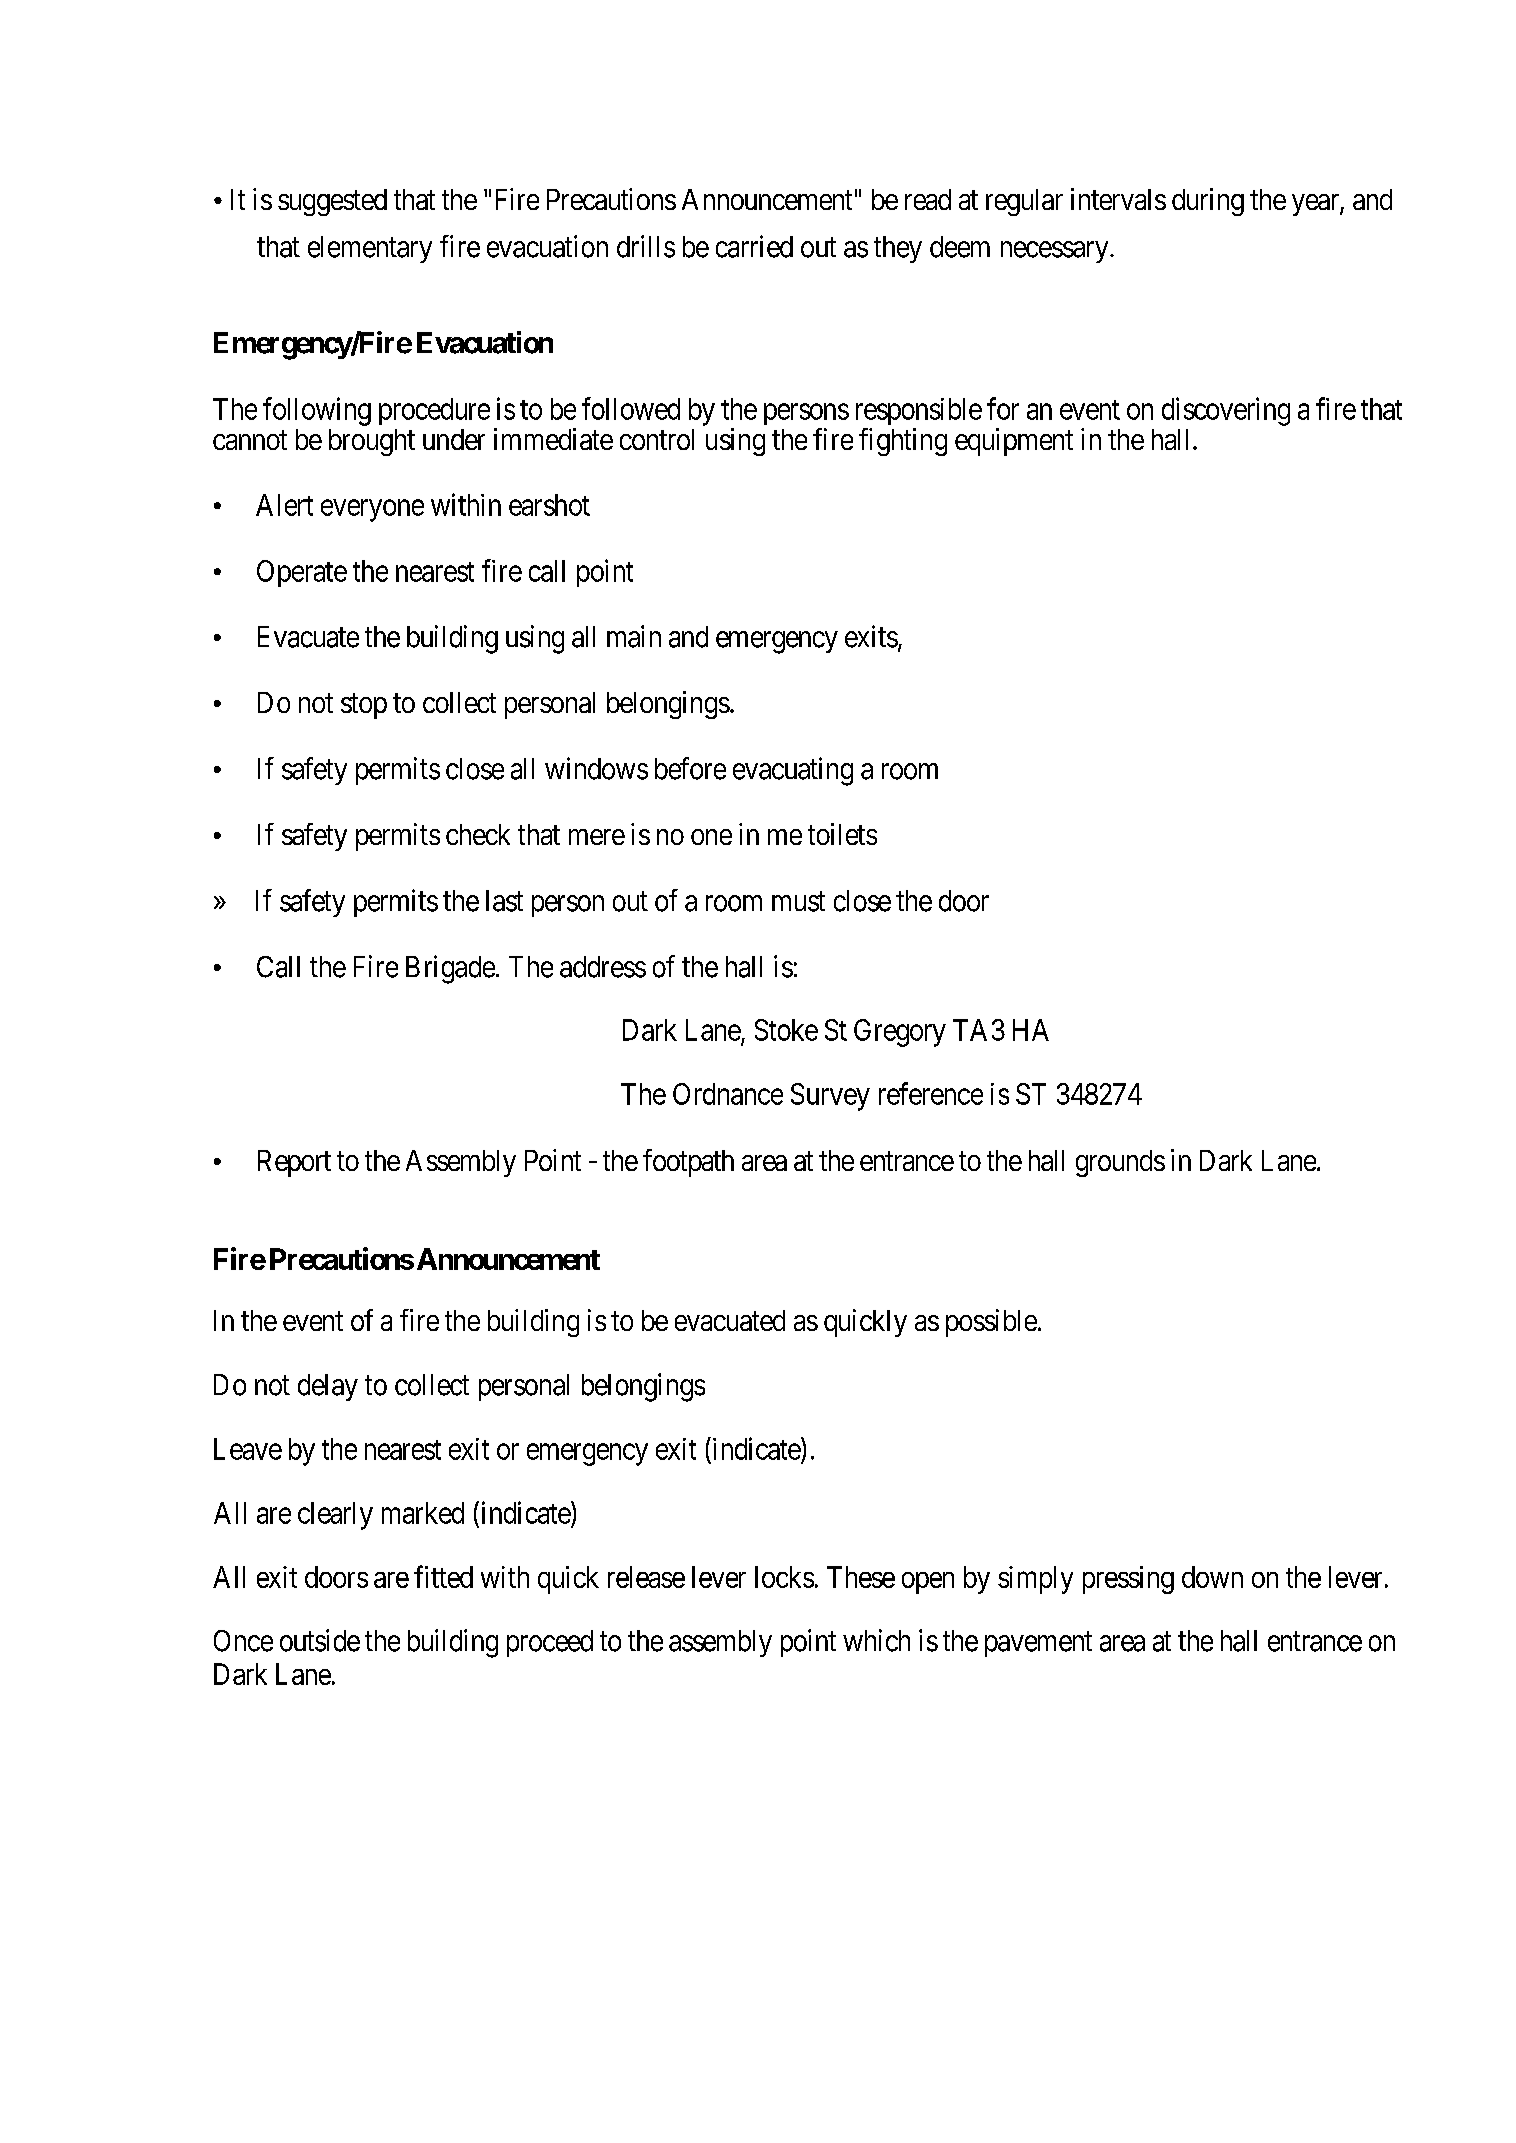 Image resolution: width=1516 pixels, height=2143 pixels. Describe the element at coordinates (450, 969) in the image. I see `Brigade` at that location.
